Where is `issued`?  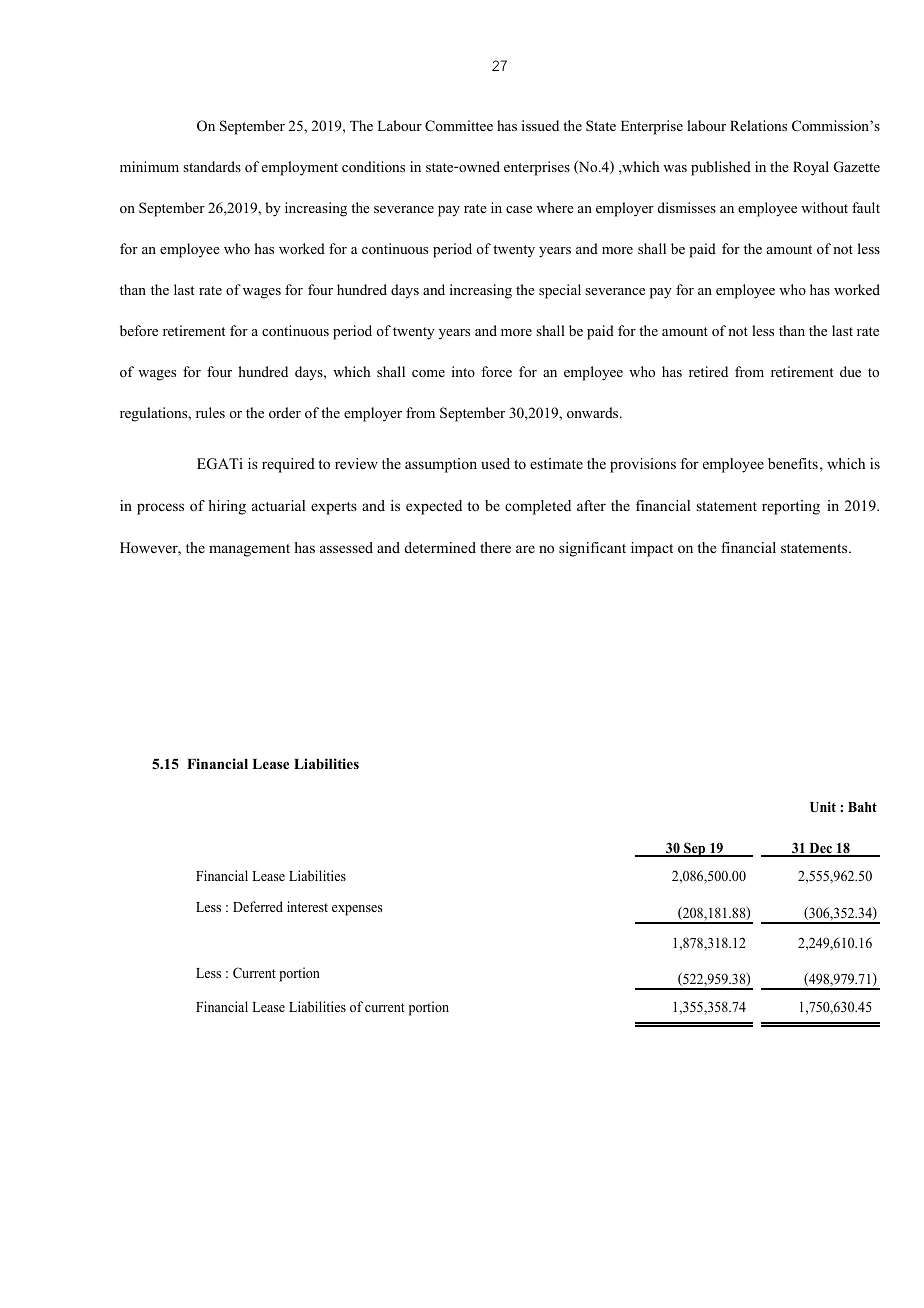 issued is located at coordinates (540, 125).
